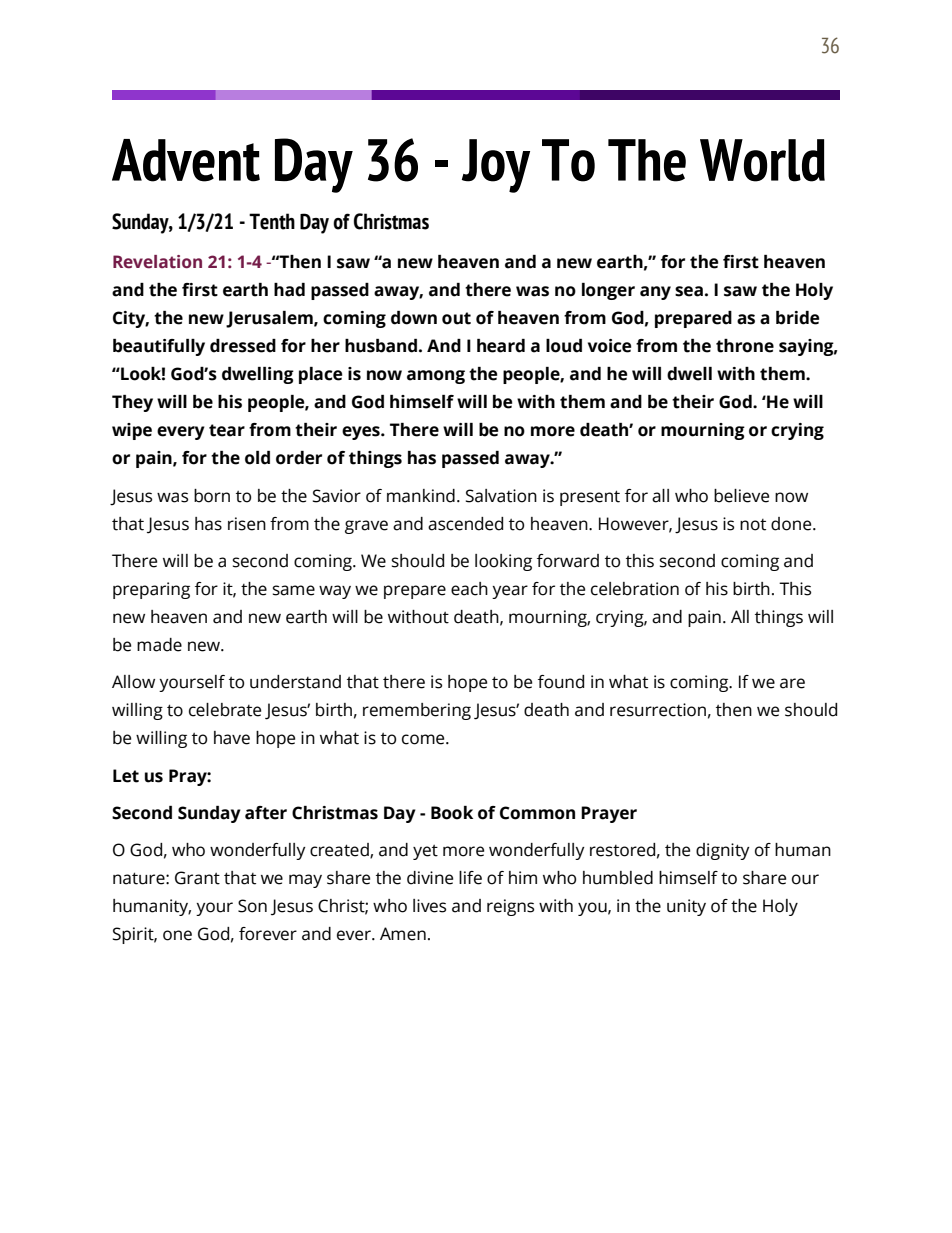  I want to click on dressed, so click(243, 346).
